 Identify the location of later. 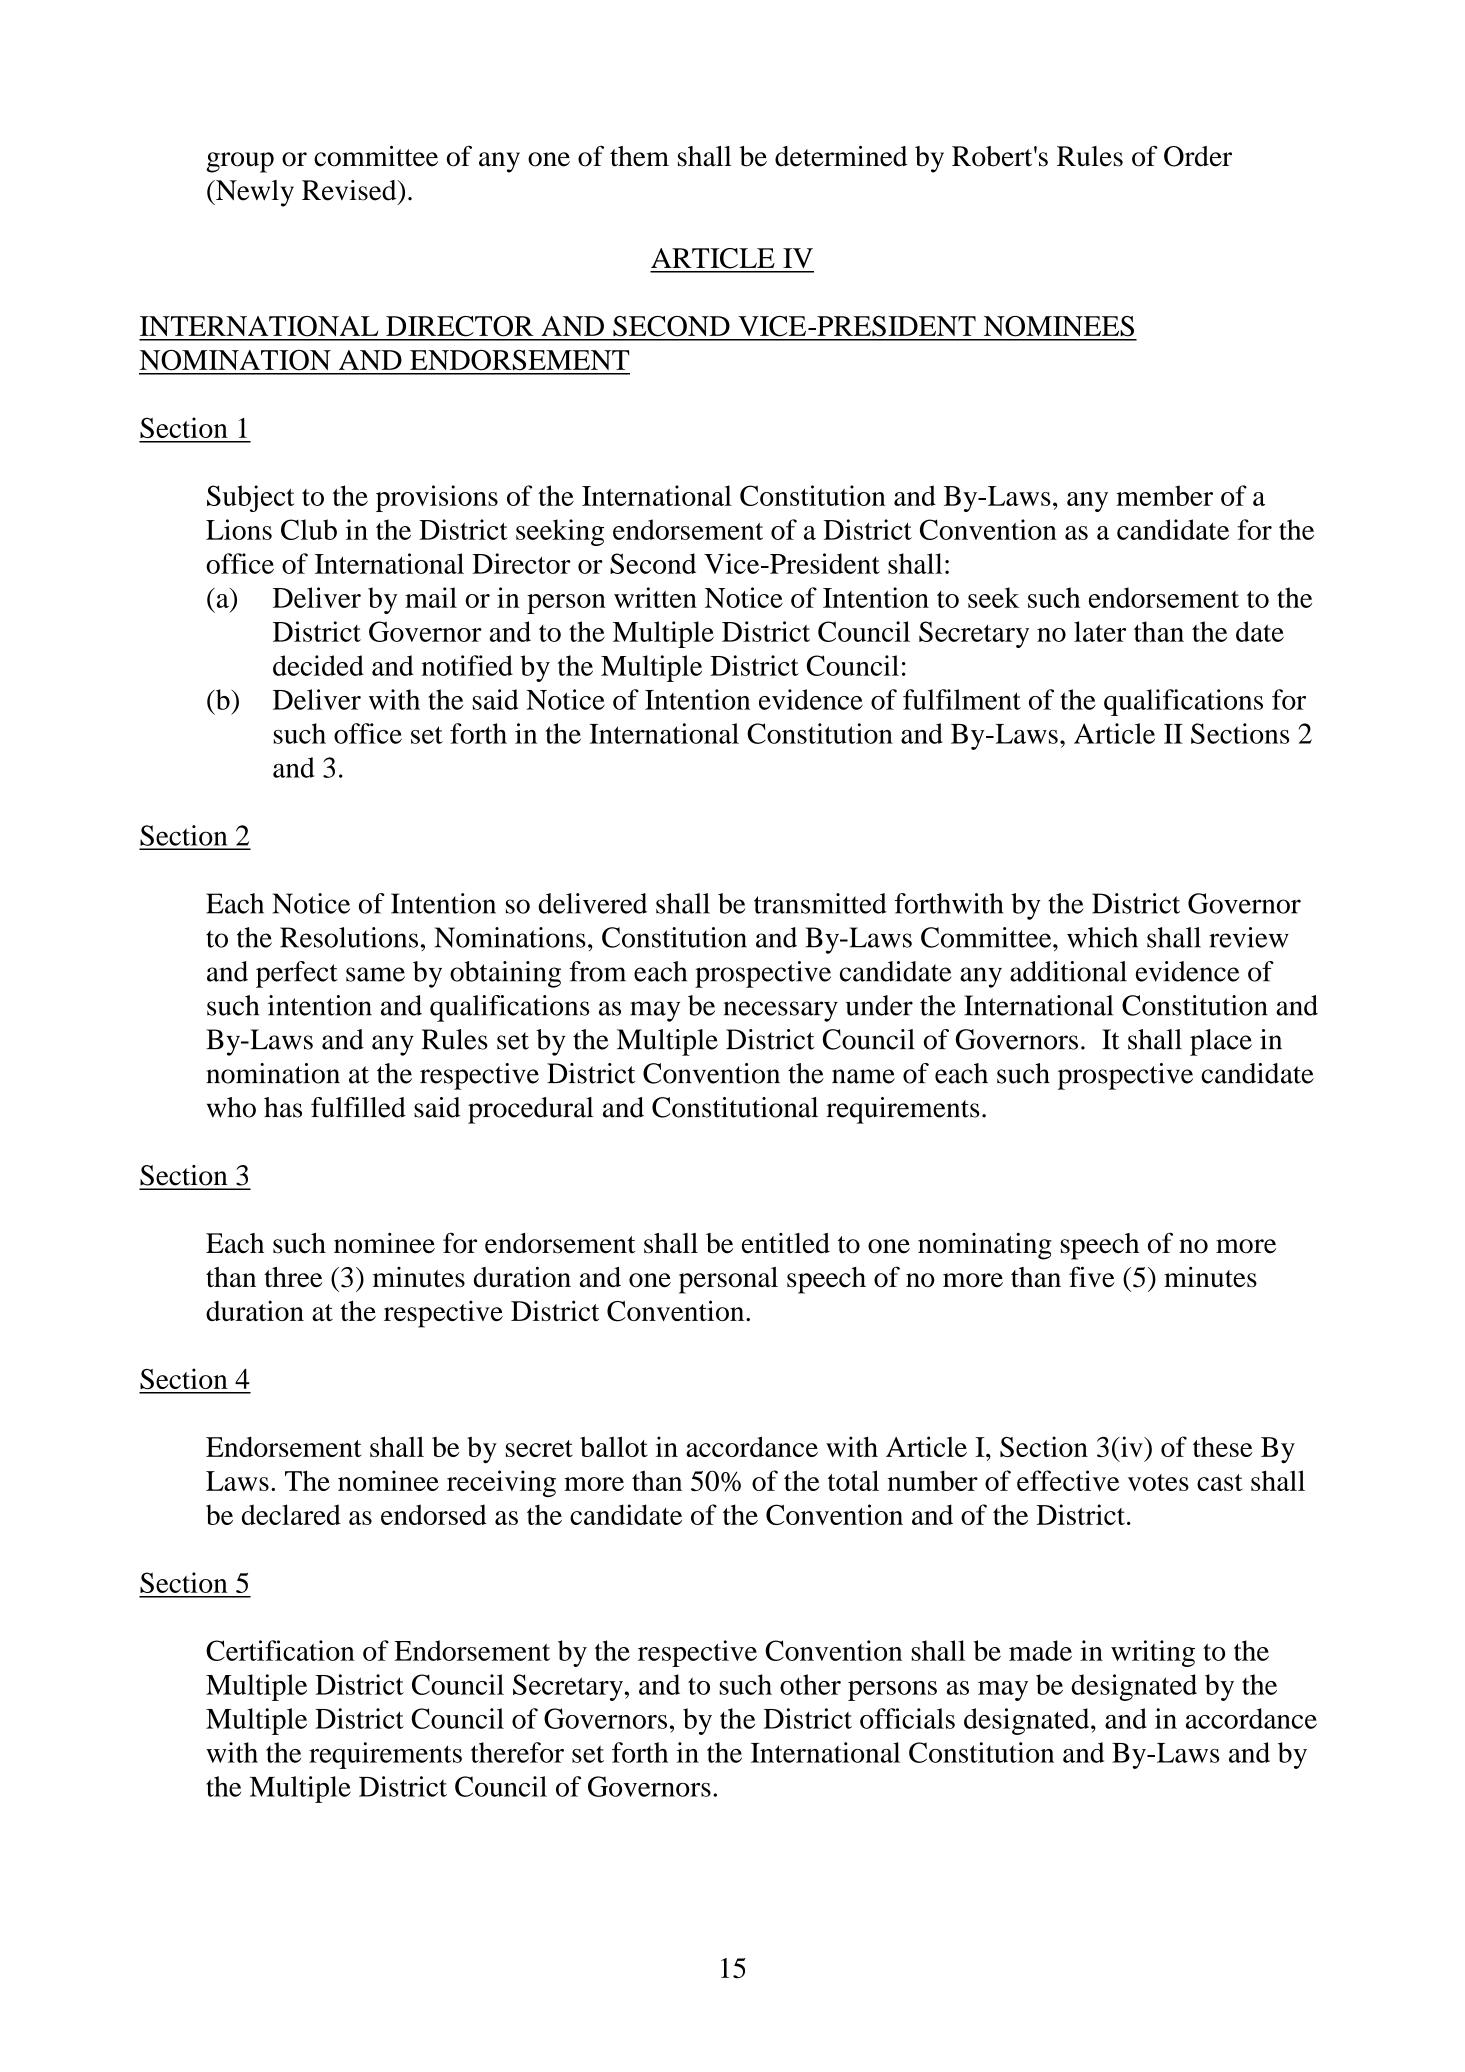
(1100, 631).
